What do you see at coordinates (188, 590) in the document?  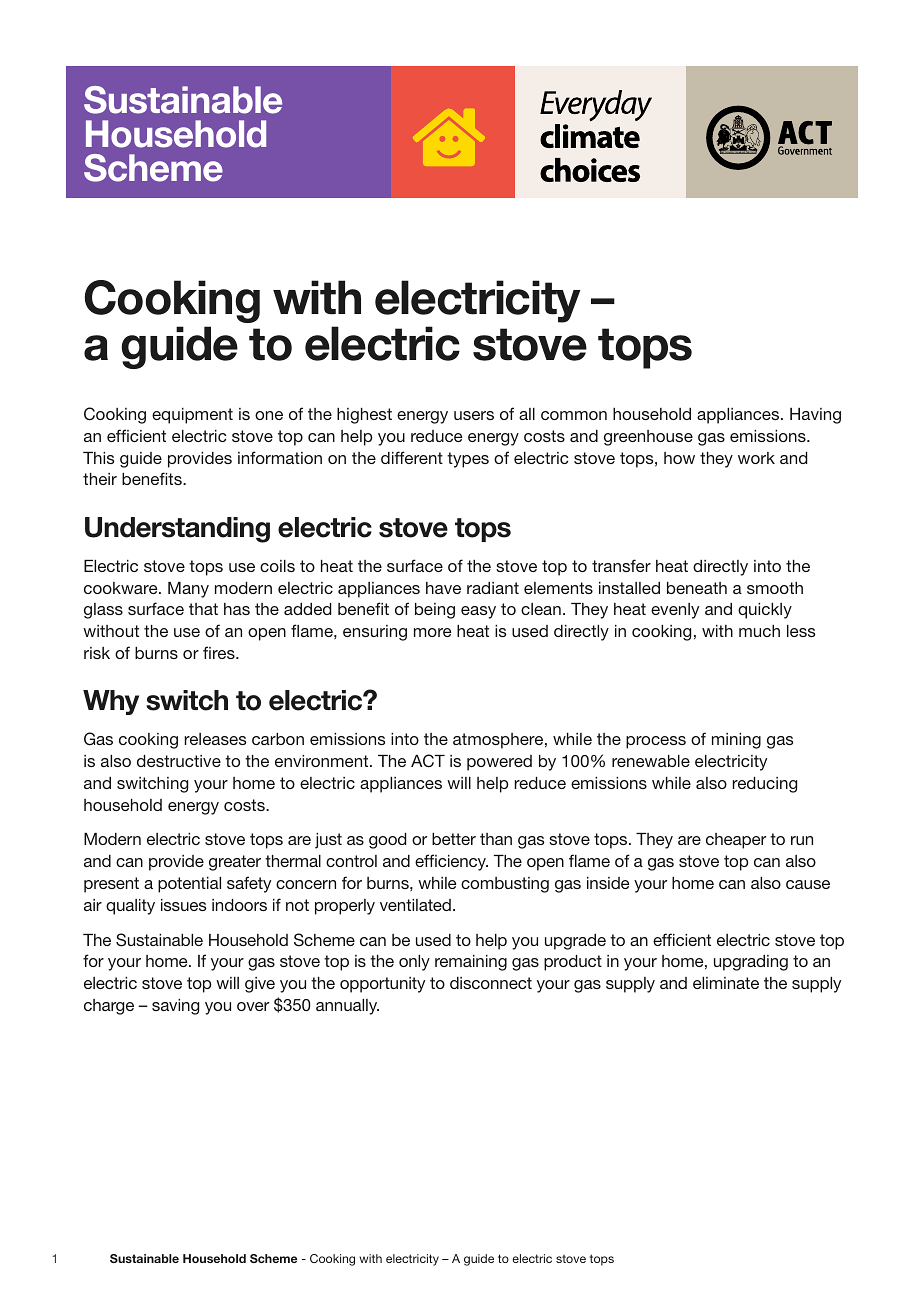 I see `Many` at bounding box center [188, 590].
